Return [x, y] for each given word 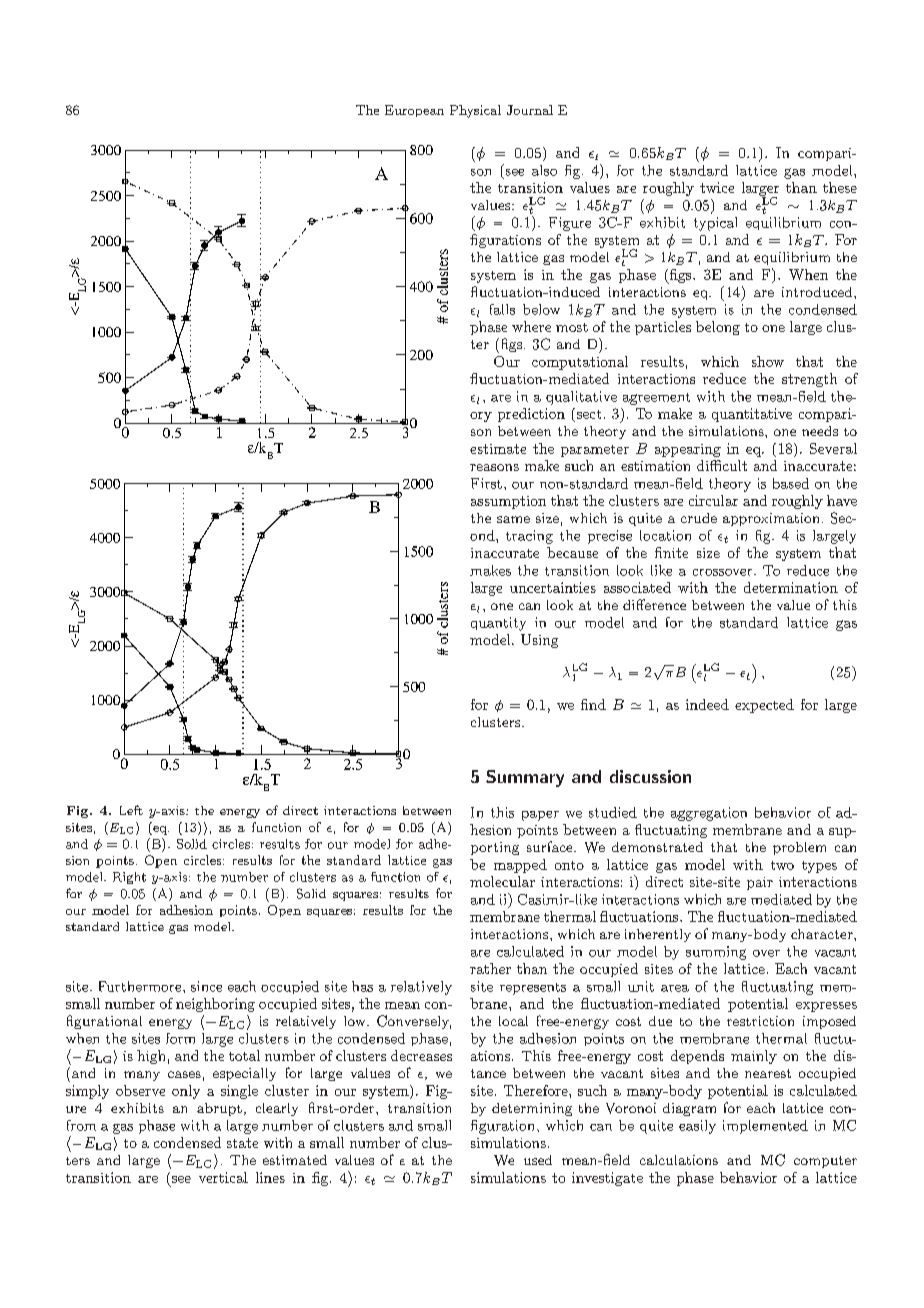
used [538, 1160]
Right [129, 878]
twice [717, 187]
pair [760, 883]
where [531, 326]
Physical [475, 111]
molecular [502, 881]
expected [764, 706]
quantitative [752, 415]
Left [131, 810]
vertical [223, 1177]
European [414, 111]
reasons [494, 467]
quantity [498, 624]
